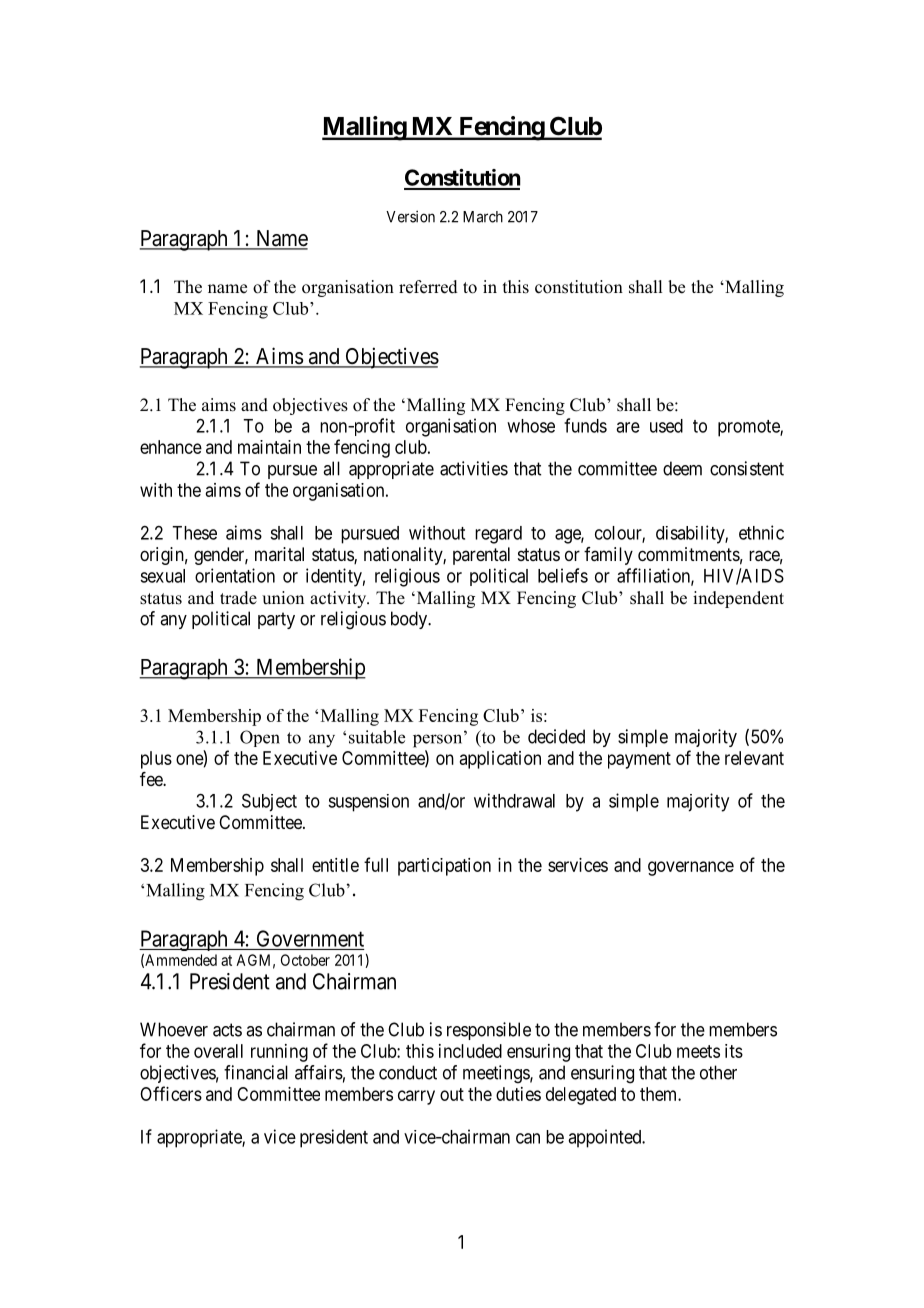 The width and height of the image is (924, 1308). Describe the element at coordinates (416, 1097) in the image. I see `carry` at that location.
